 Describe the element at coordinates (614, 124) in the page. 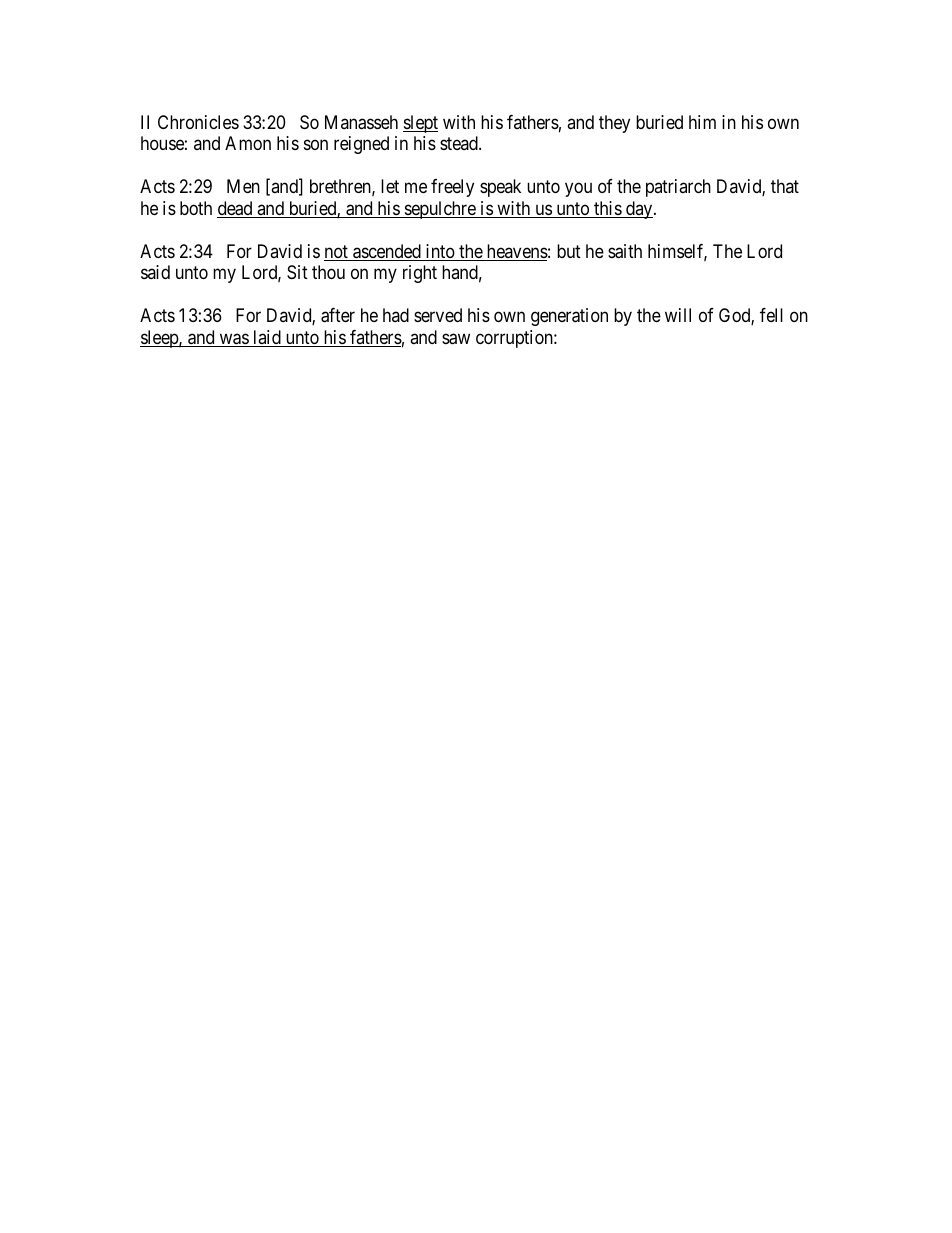

I see `they` at that location.
